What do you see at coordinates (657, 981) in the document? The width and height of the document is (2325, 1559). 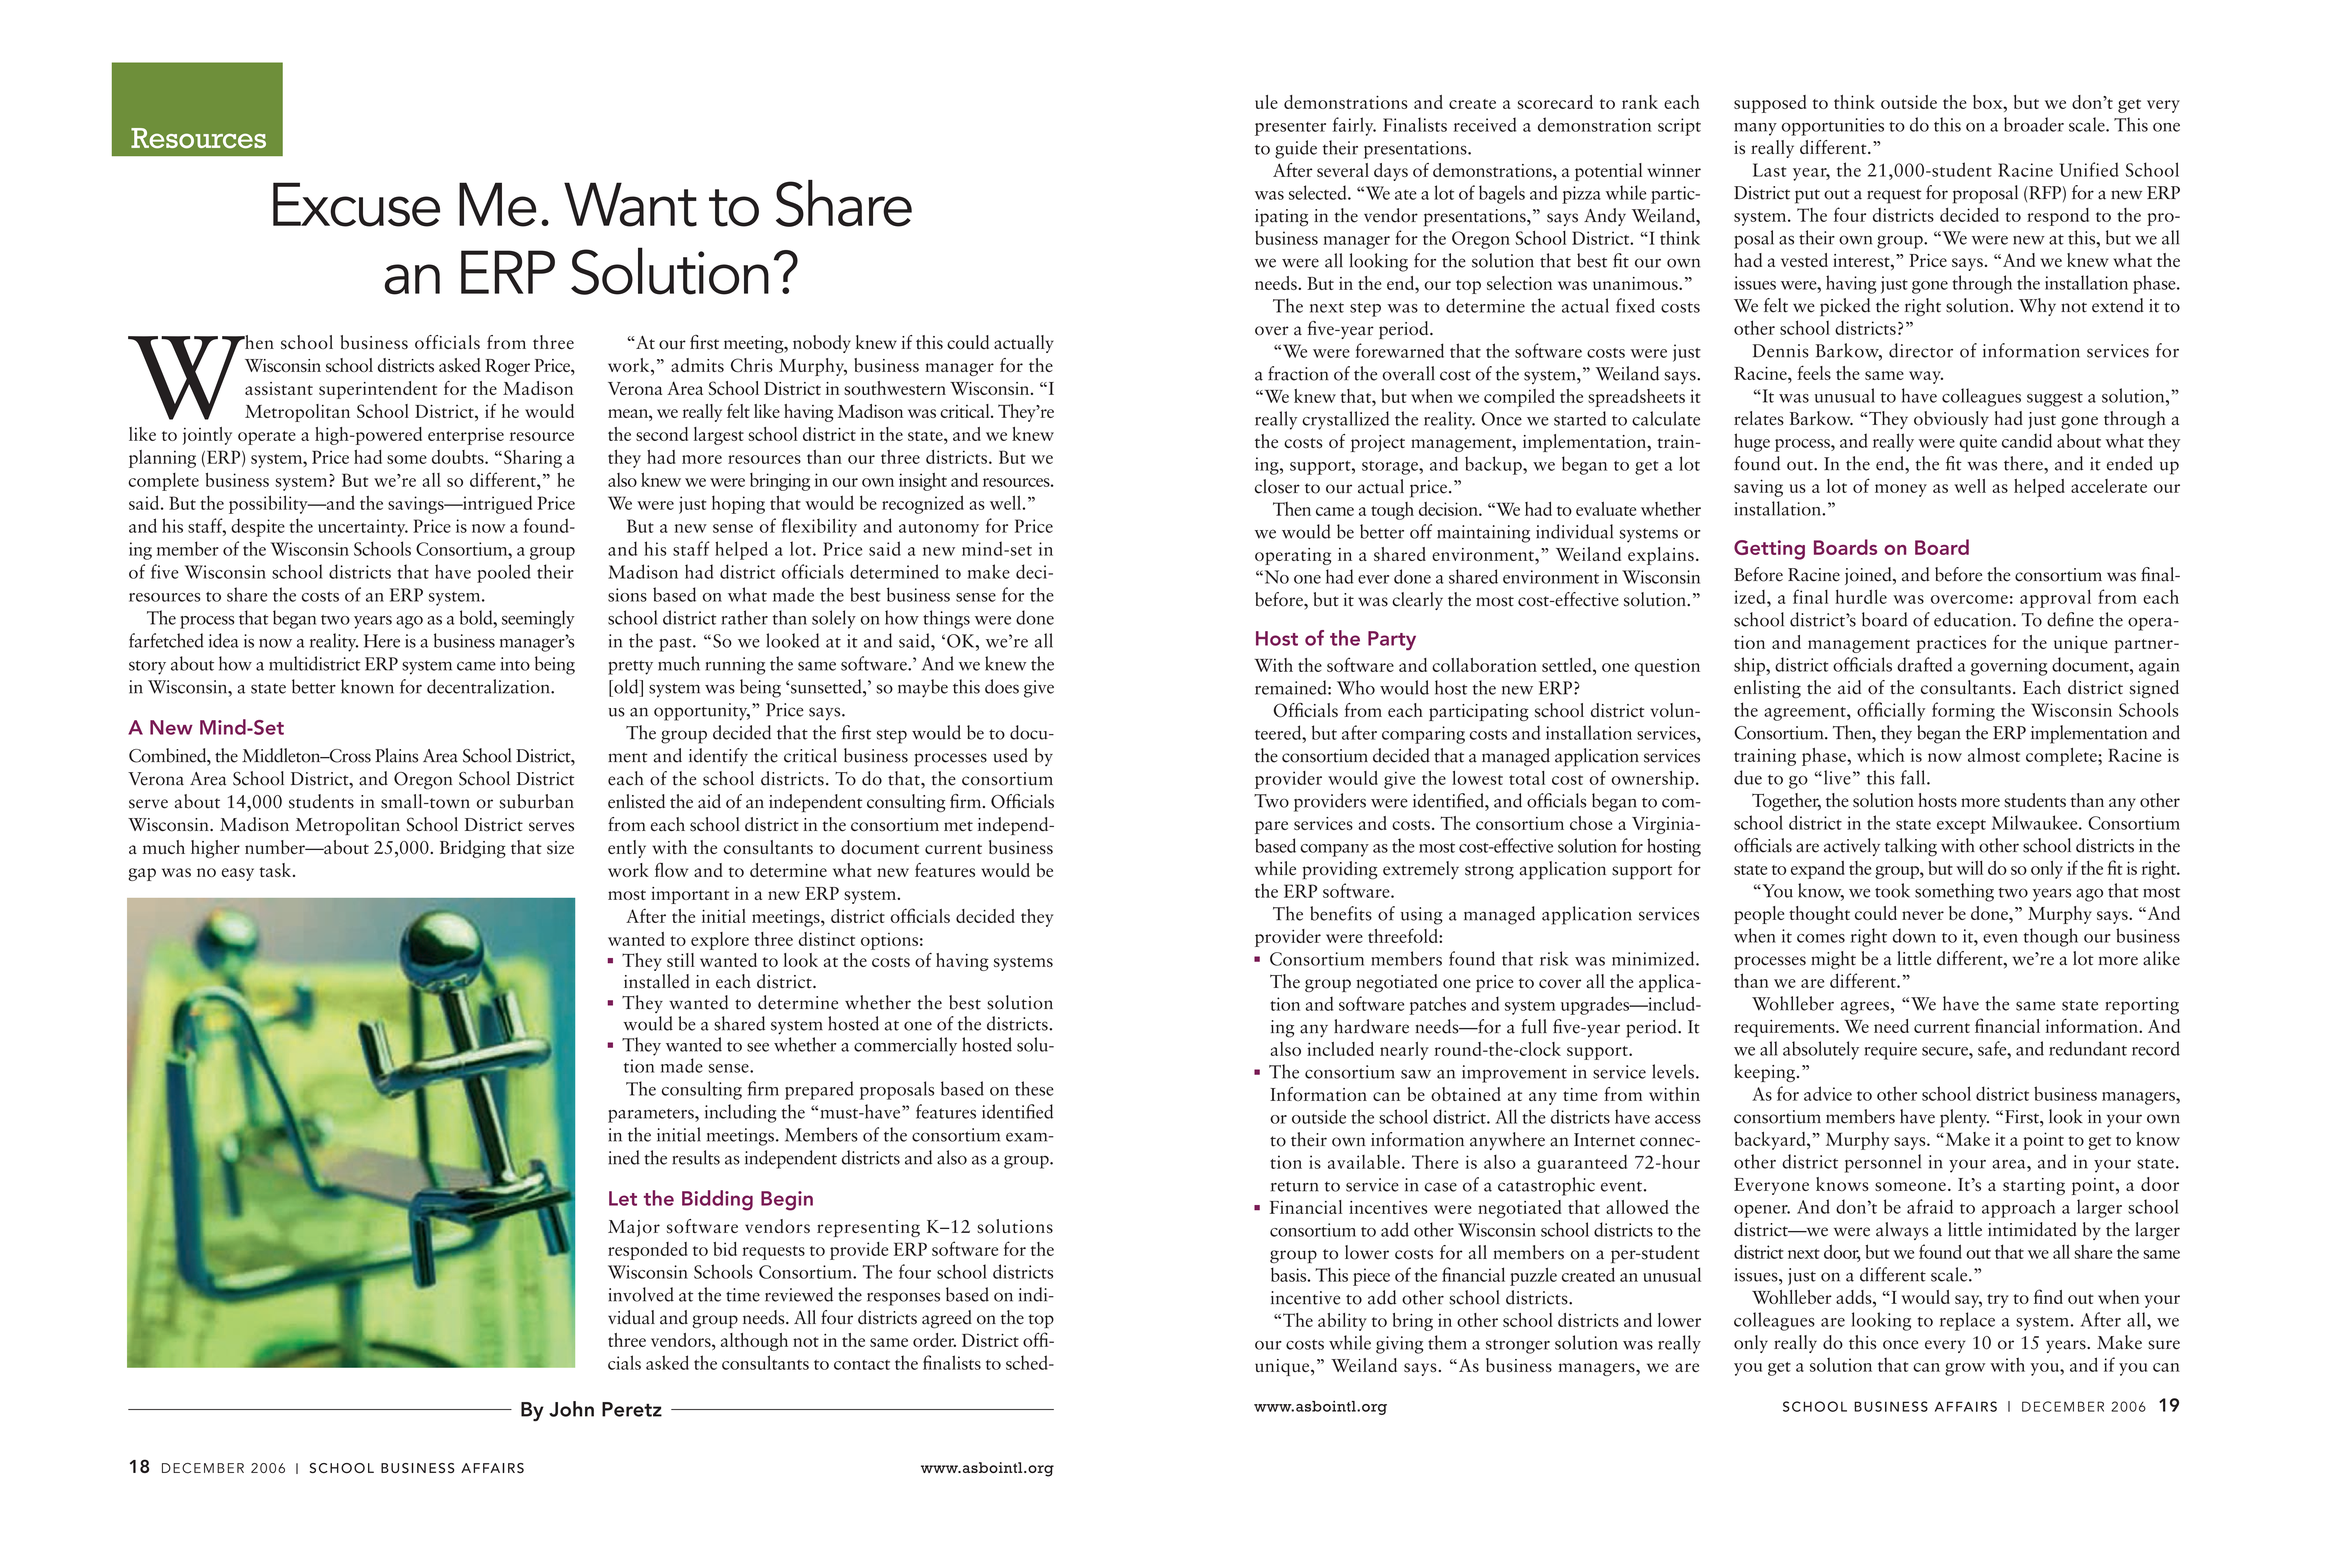 I see `installed` at bounding box center [657, 981].
